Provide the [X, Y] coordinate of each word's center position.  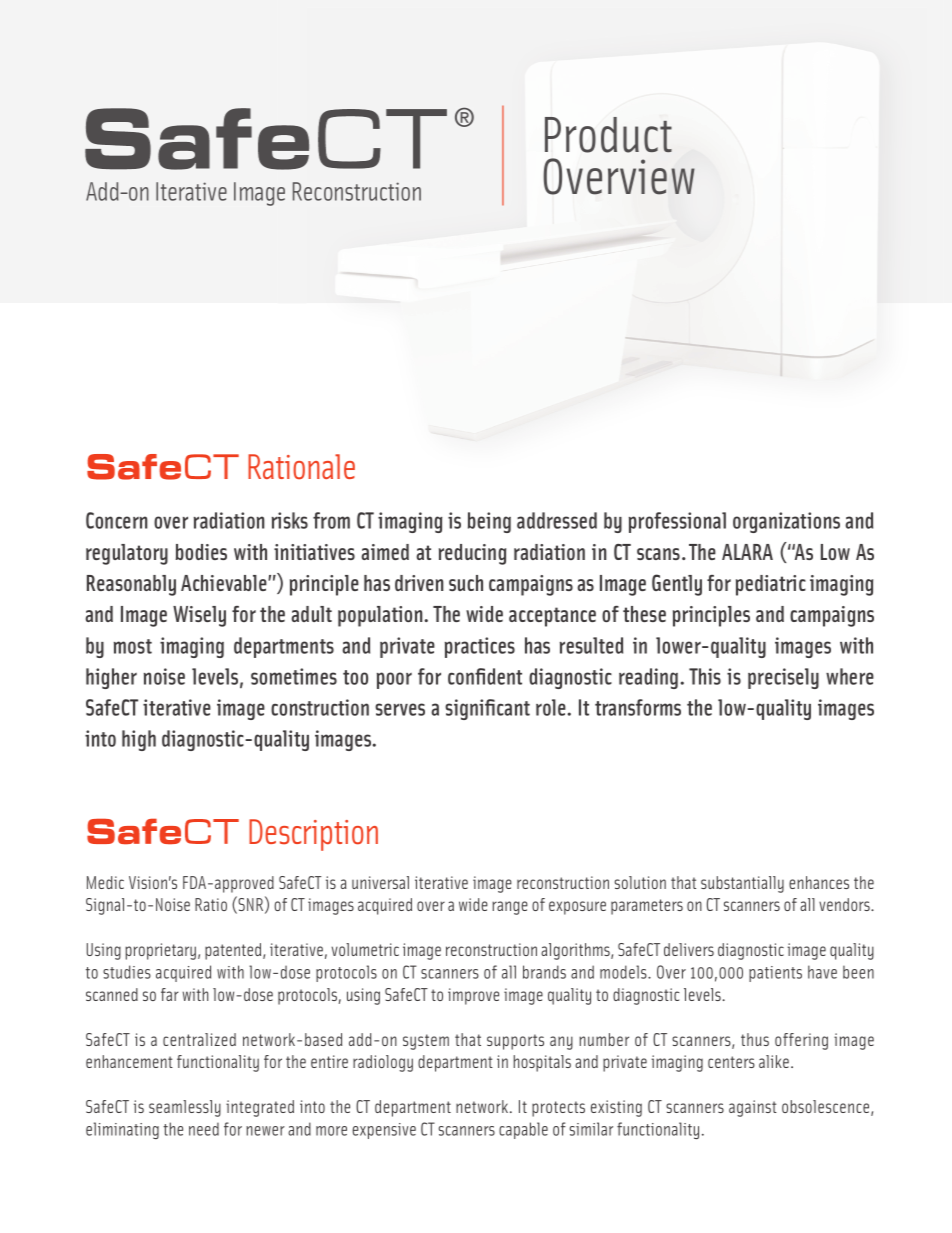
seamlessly [185, 1108]
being [489, 522]
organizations [786, 522]
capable [523, 1130]
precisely [783, 678]
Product [608, 135]
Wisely [199, 616]
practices [480, 647]
